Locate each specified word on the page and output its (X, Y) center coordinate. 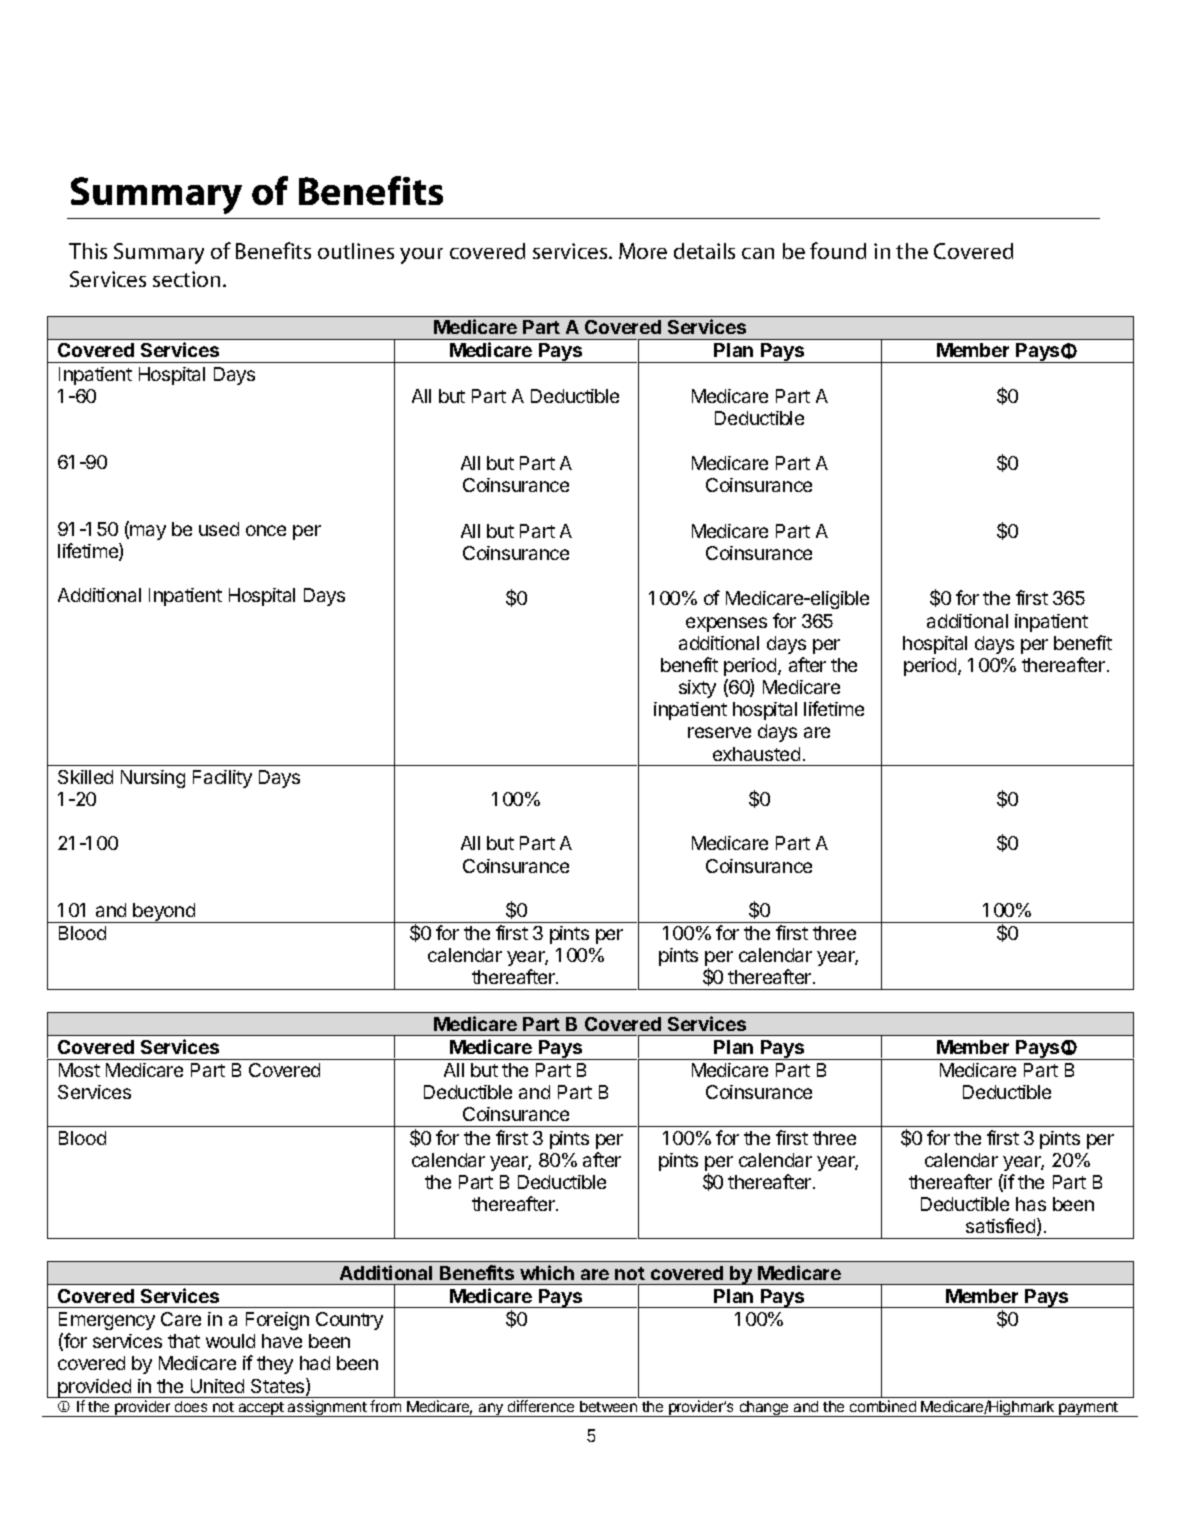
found (838, 250)
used (219, 529)
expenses (726, 624)
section (186, 279)
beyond (165, 913)
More (643, 251)
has (1031, 1204)
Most (79, 1070)
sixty (697, 689)
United (217, 1386)
